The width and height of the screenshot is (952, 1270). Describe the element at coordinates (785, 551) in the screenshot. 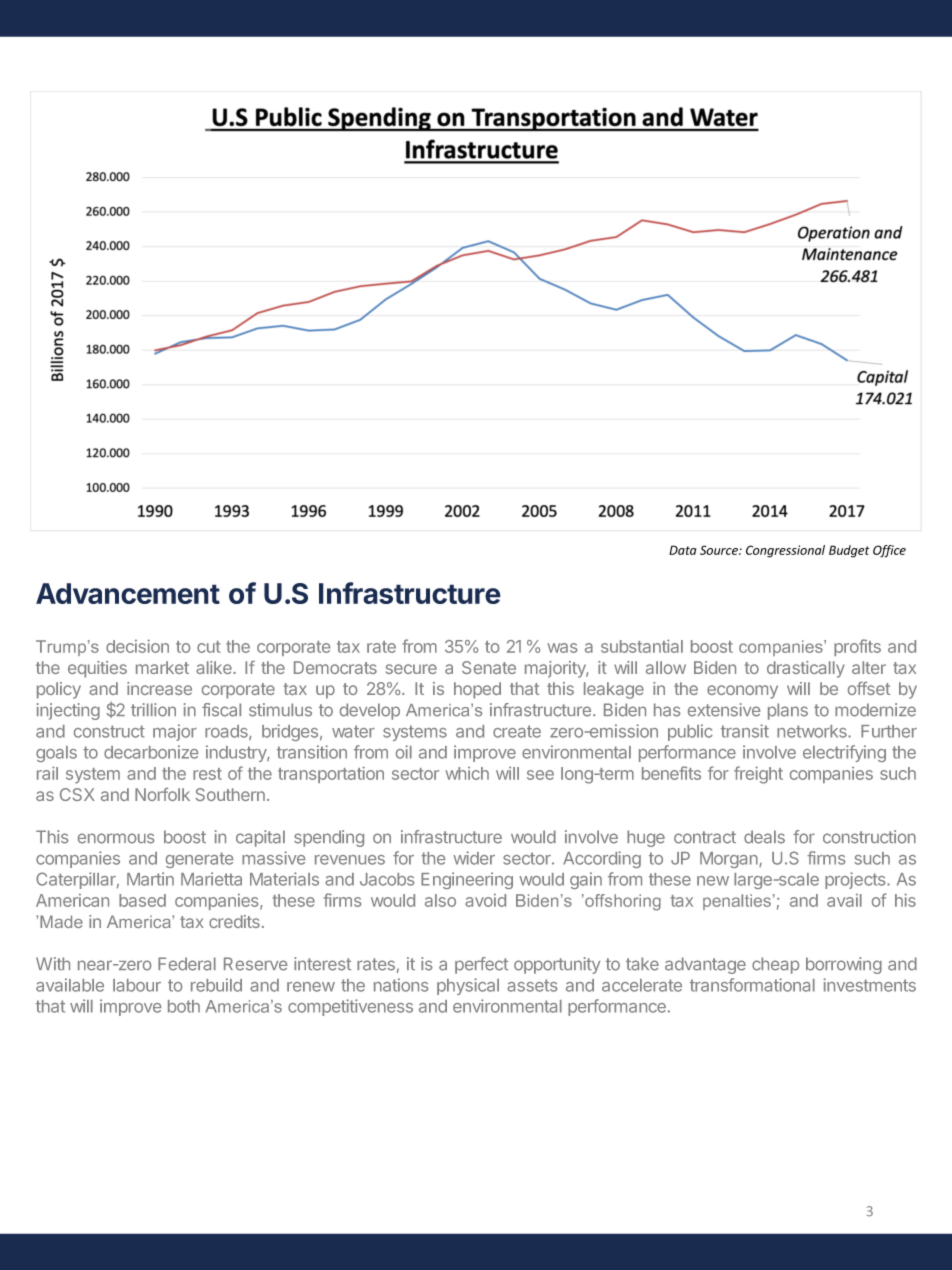

I see `Congressional` at that location.
